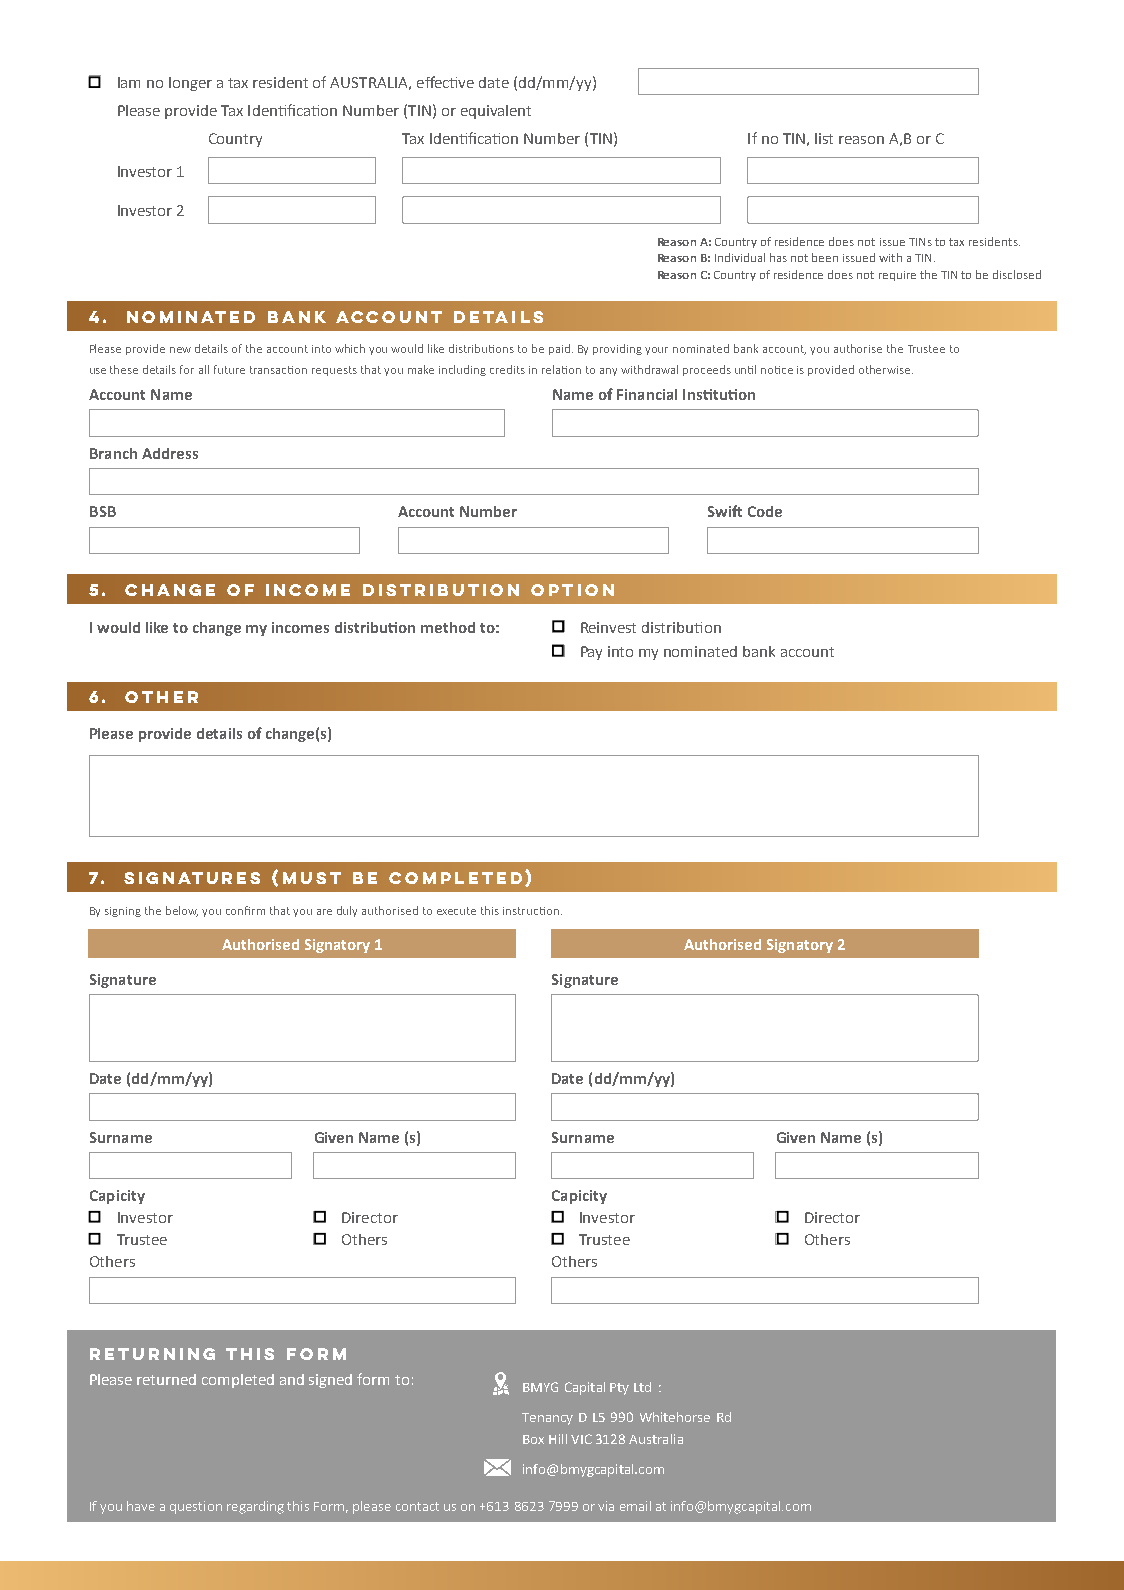  I want to click on Code, so click(765, 511).
